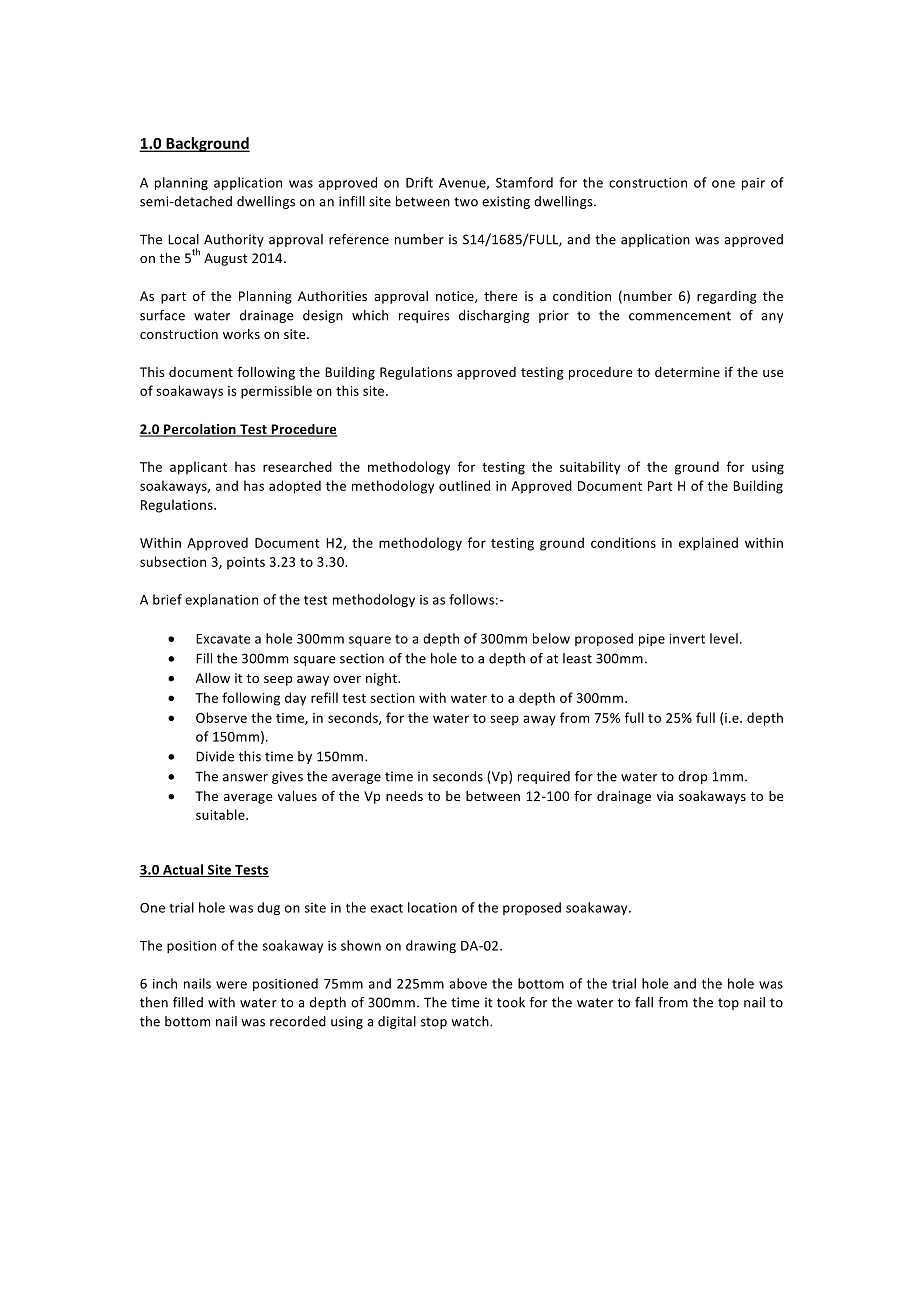  I want to click on outlined, so click(464, 485).
